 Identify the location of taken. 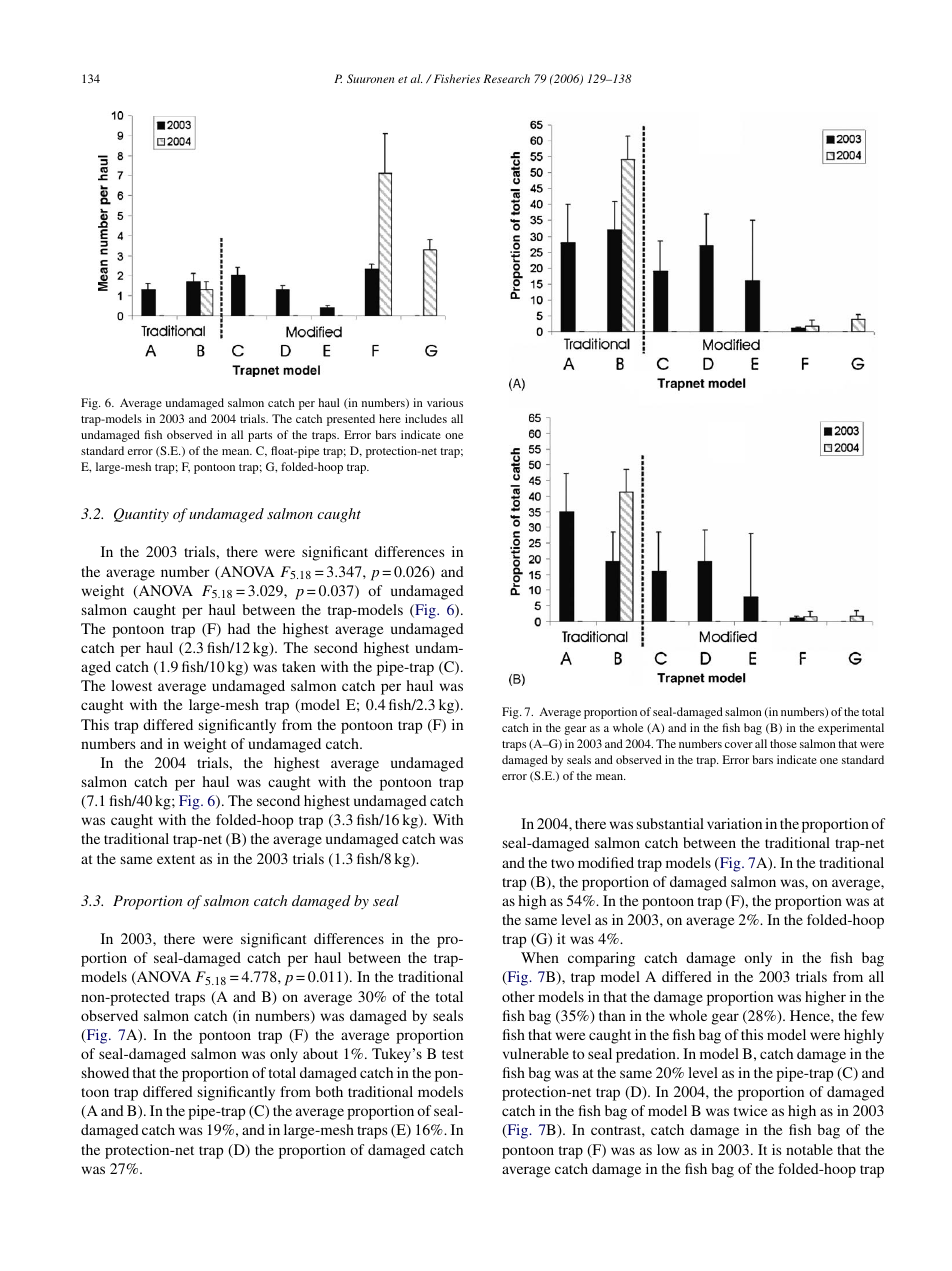
(299, 666).
